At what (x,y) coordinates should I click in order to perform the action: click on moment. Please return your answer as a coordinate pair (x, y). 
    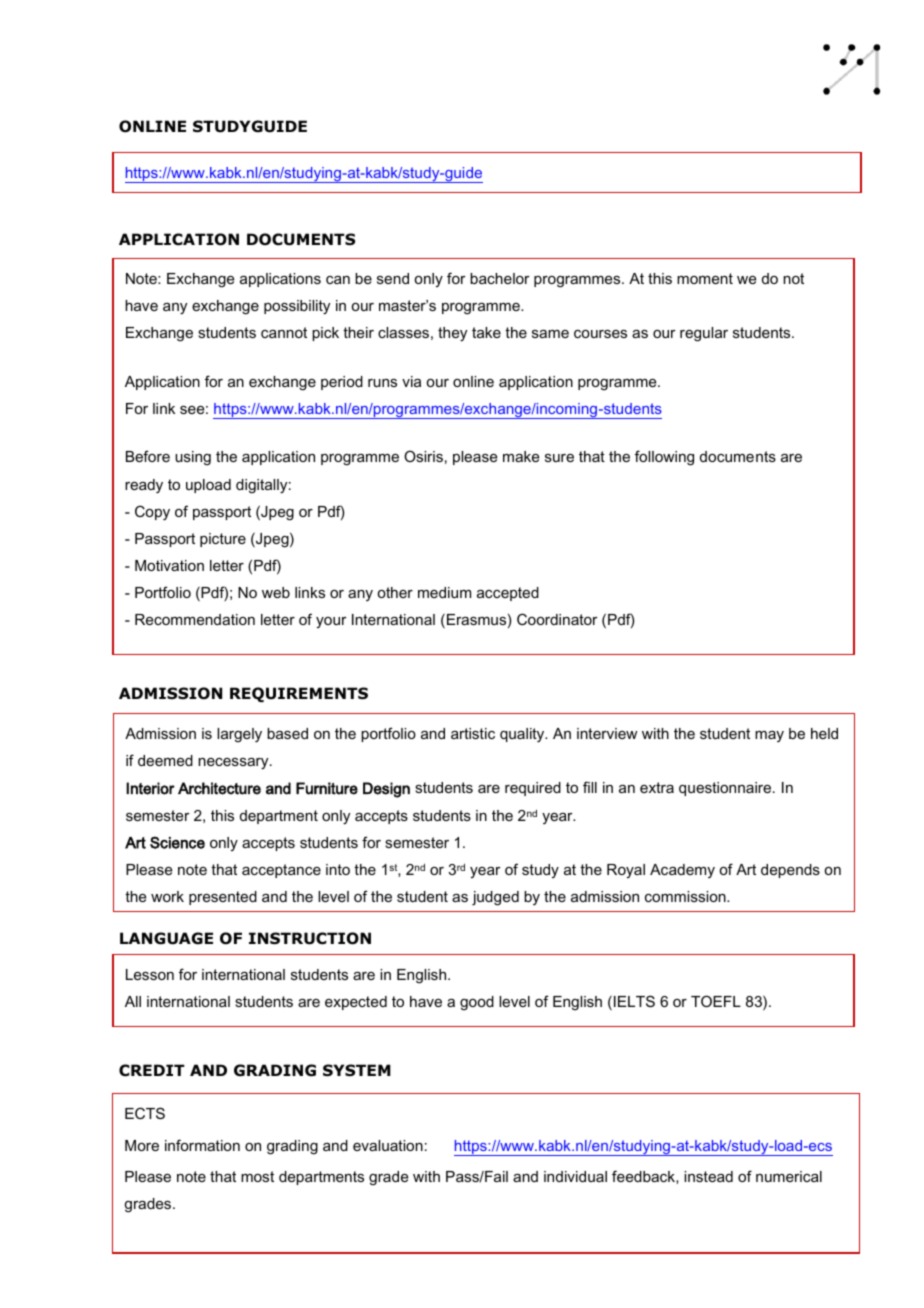
    Looking at the image, I should click on (705, 278).
